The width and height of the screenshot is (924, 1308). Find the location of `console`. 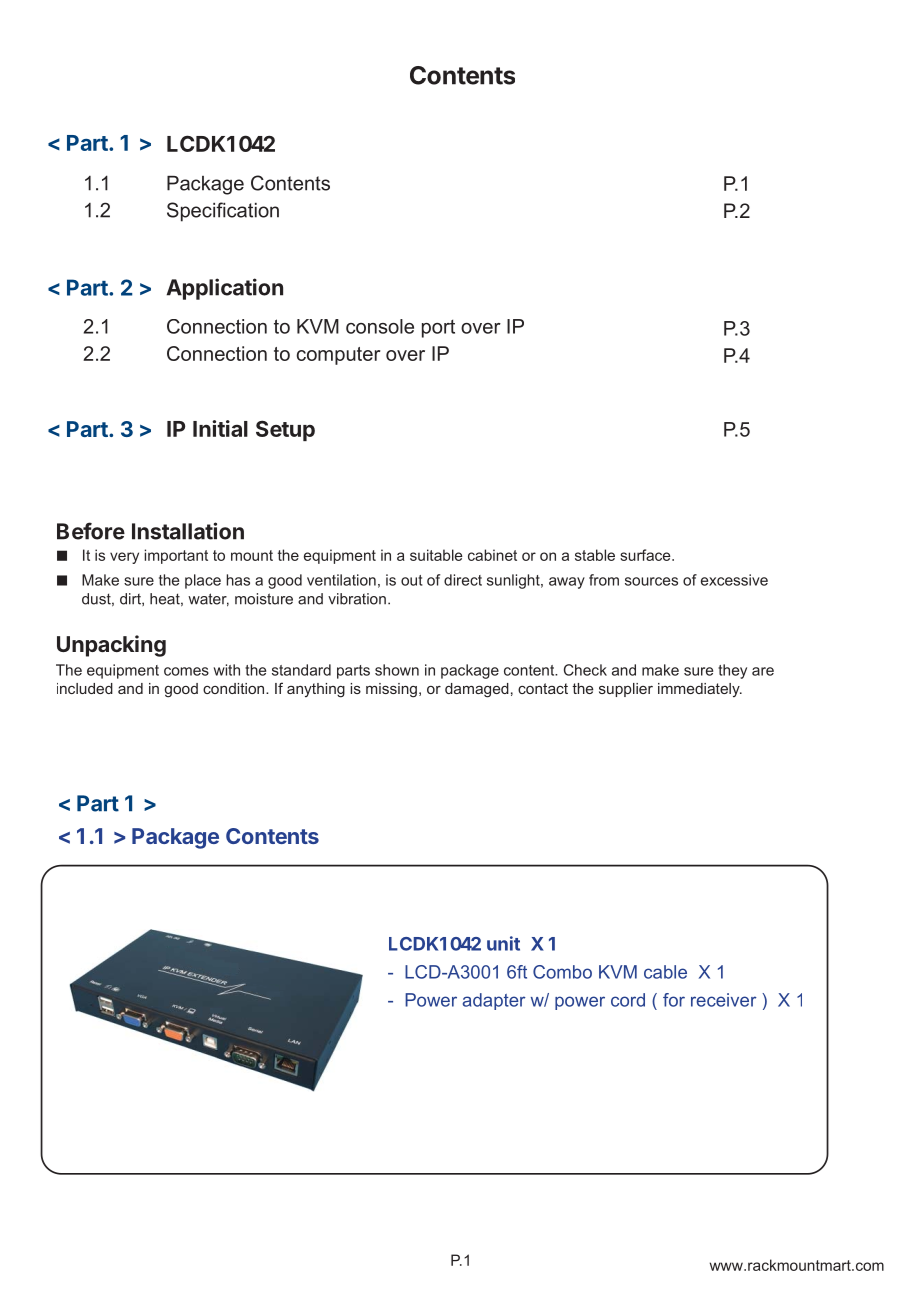

console is located at coordinates (380, 326).
